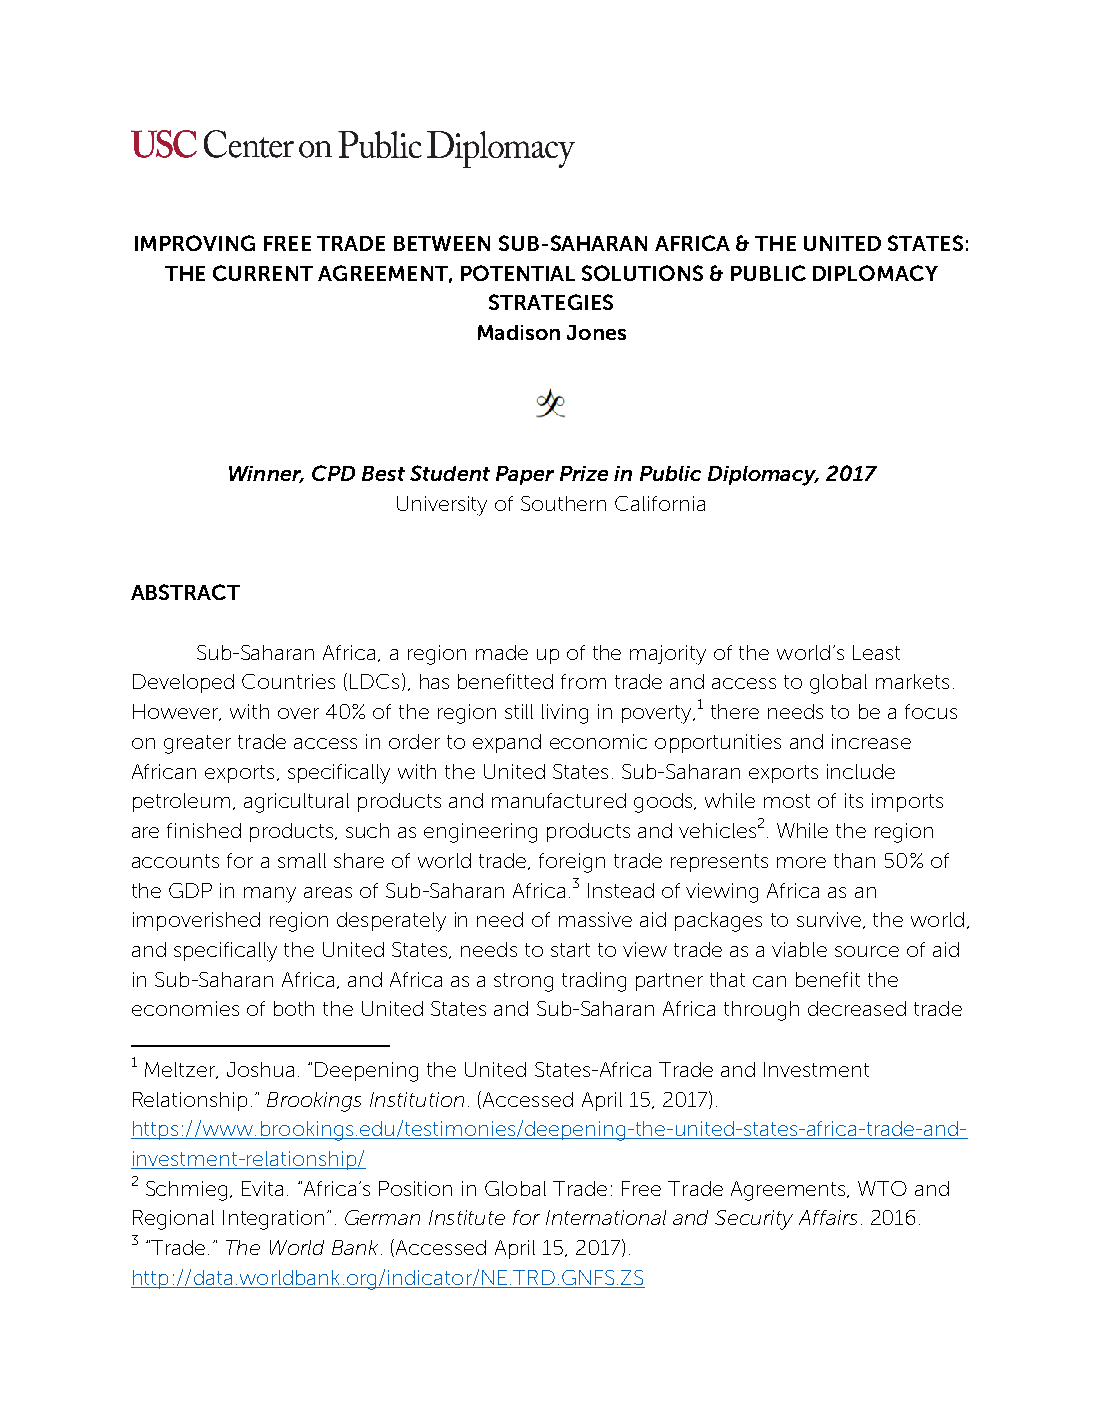 The height and width of the screenshot is (1422, 1099). Describe the element at coordinates (263, 273) in the screenshot. I see `CURRENT` at that location.
